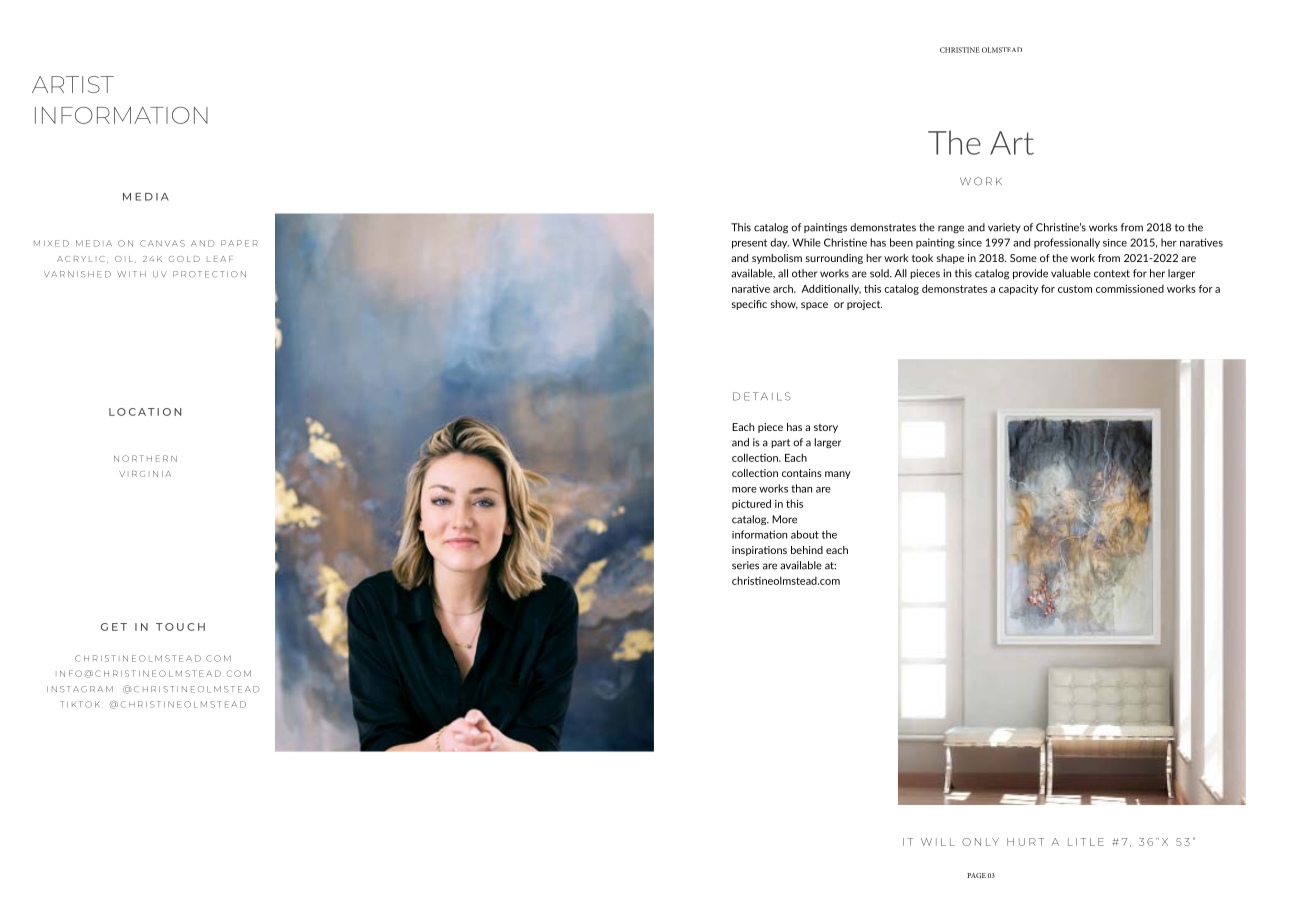 This screenshot has height=924, width=1308. Describe the element at coordinates (73, 84) in the screenshot. I see `ARTIST` at that location.
